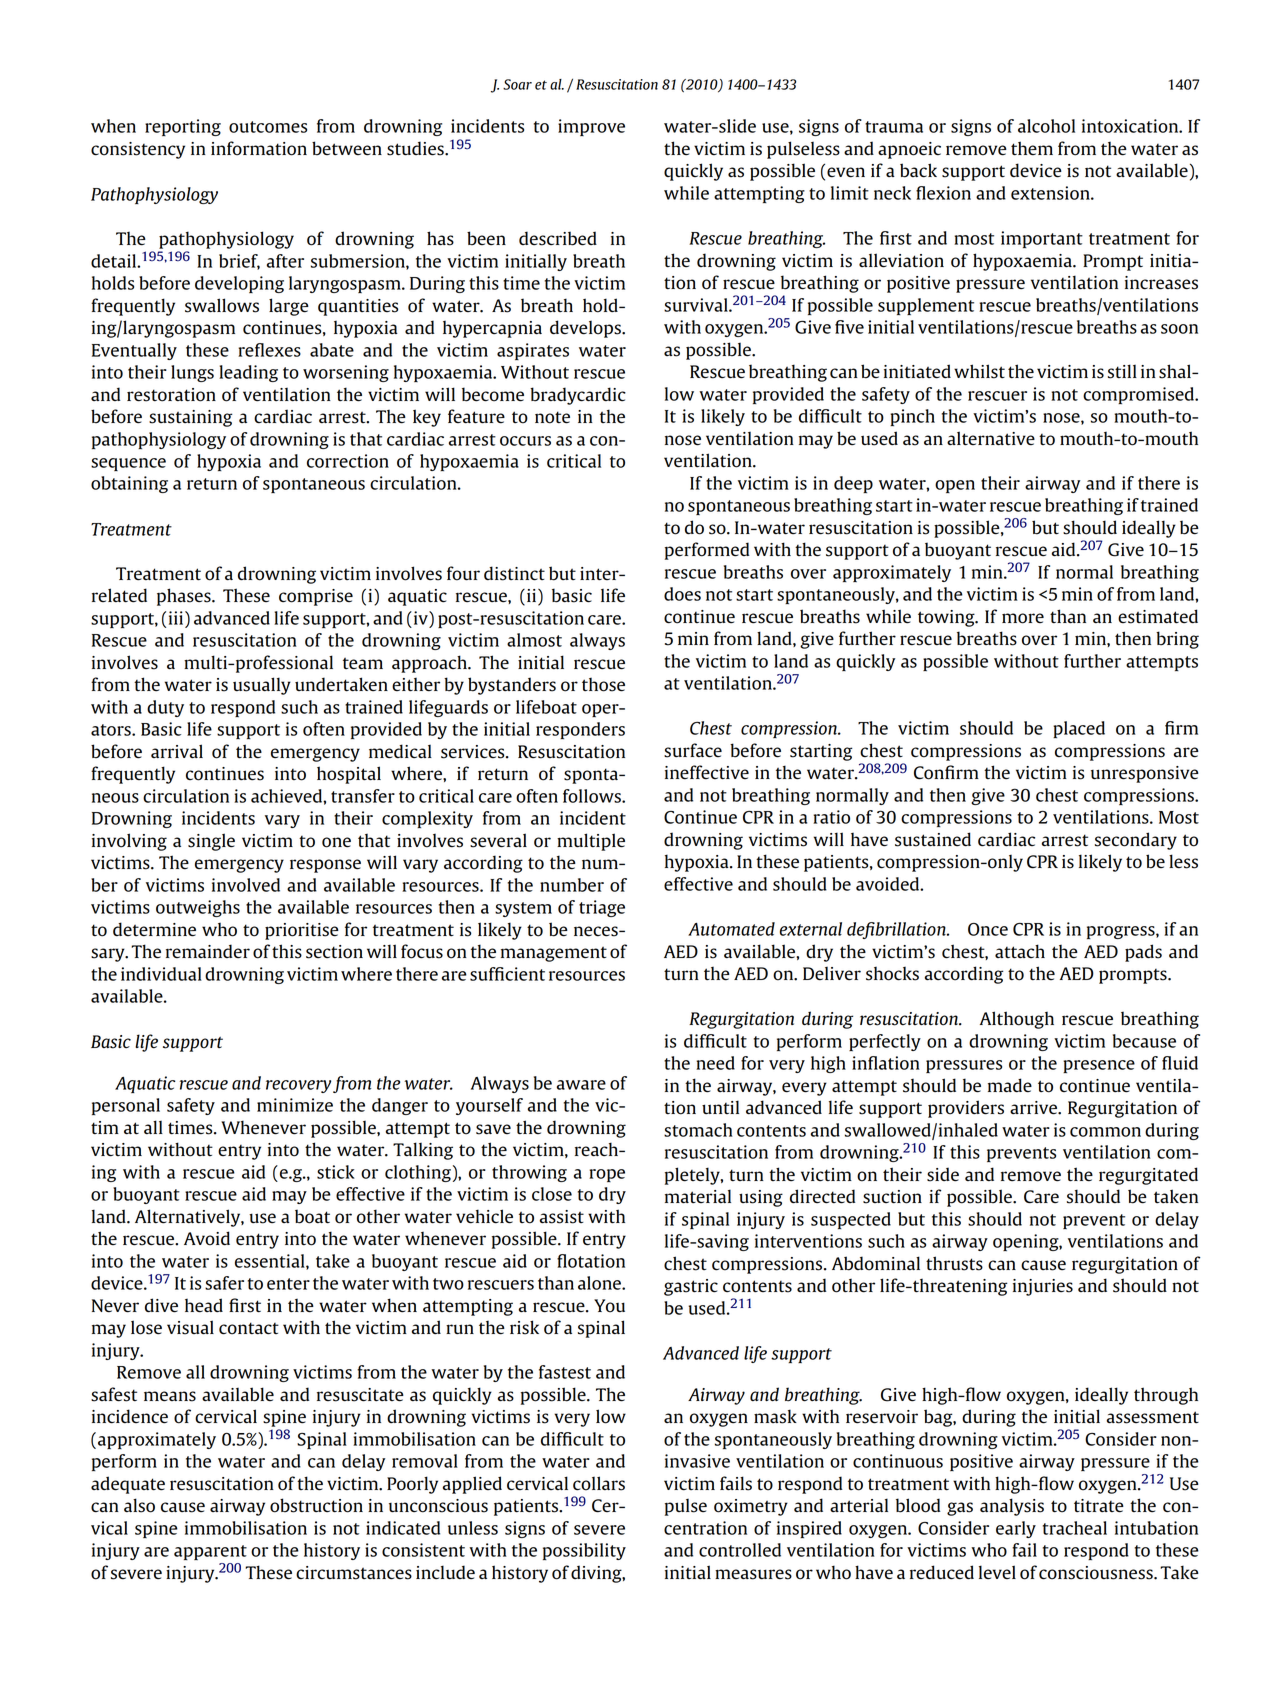 This document has width=1266, height=1688. I want to click on leading, so click(248, 373).
